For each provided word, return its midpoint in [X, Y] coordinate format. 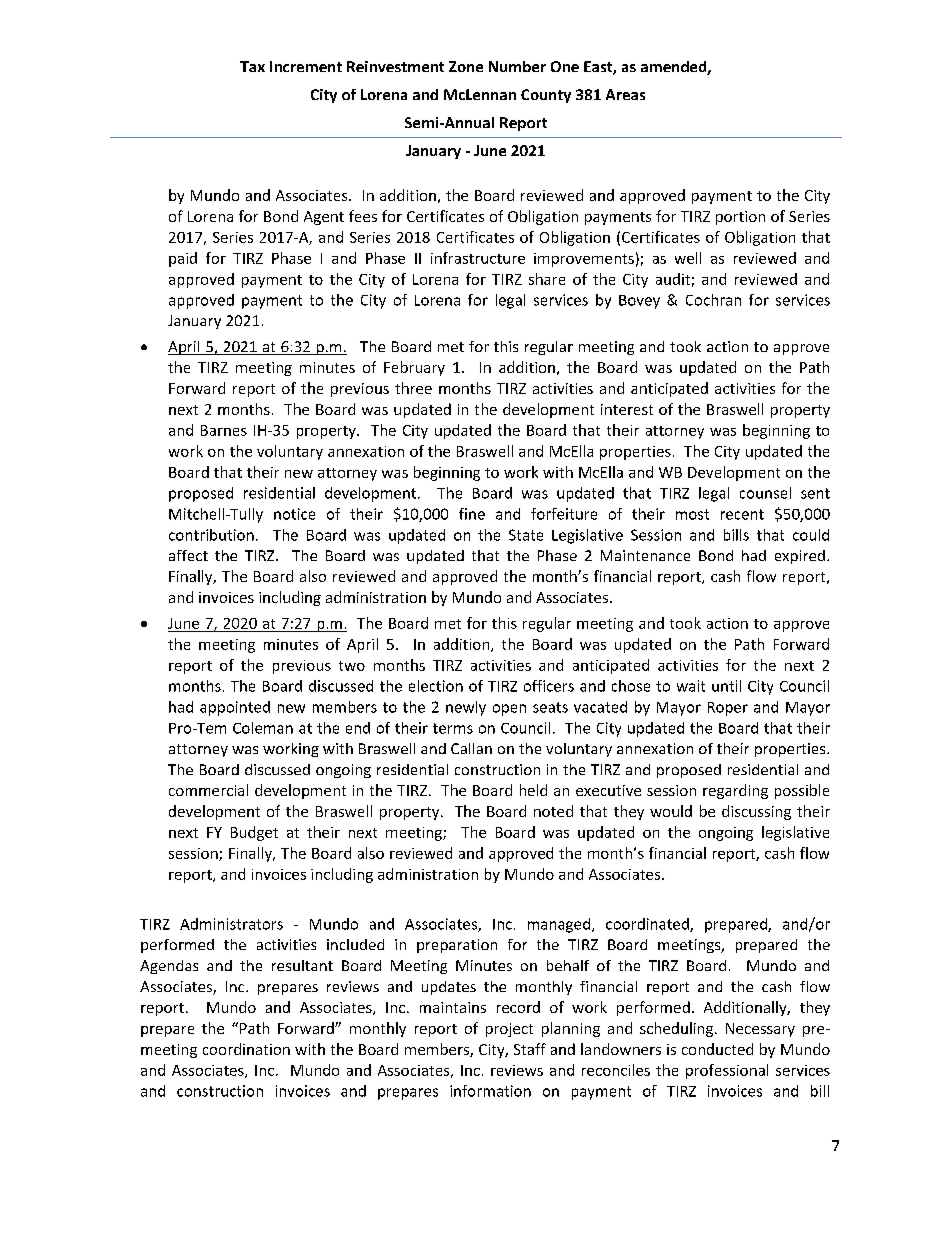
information [490, 1091]
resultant [302, 965]
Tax [252, 66]
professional [727, 1071]
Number [517, 66]
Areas [625, 94]
